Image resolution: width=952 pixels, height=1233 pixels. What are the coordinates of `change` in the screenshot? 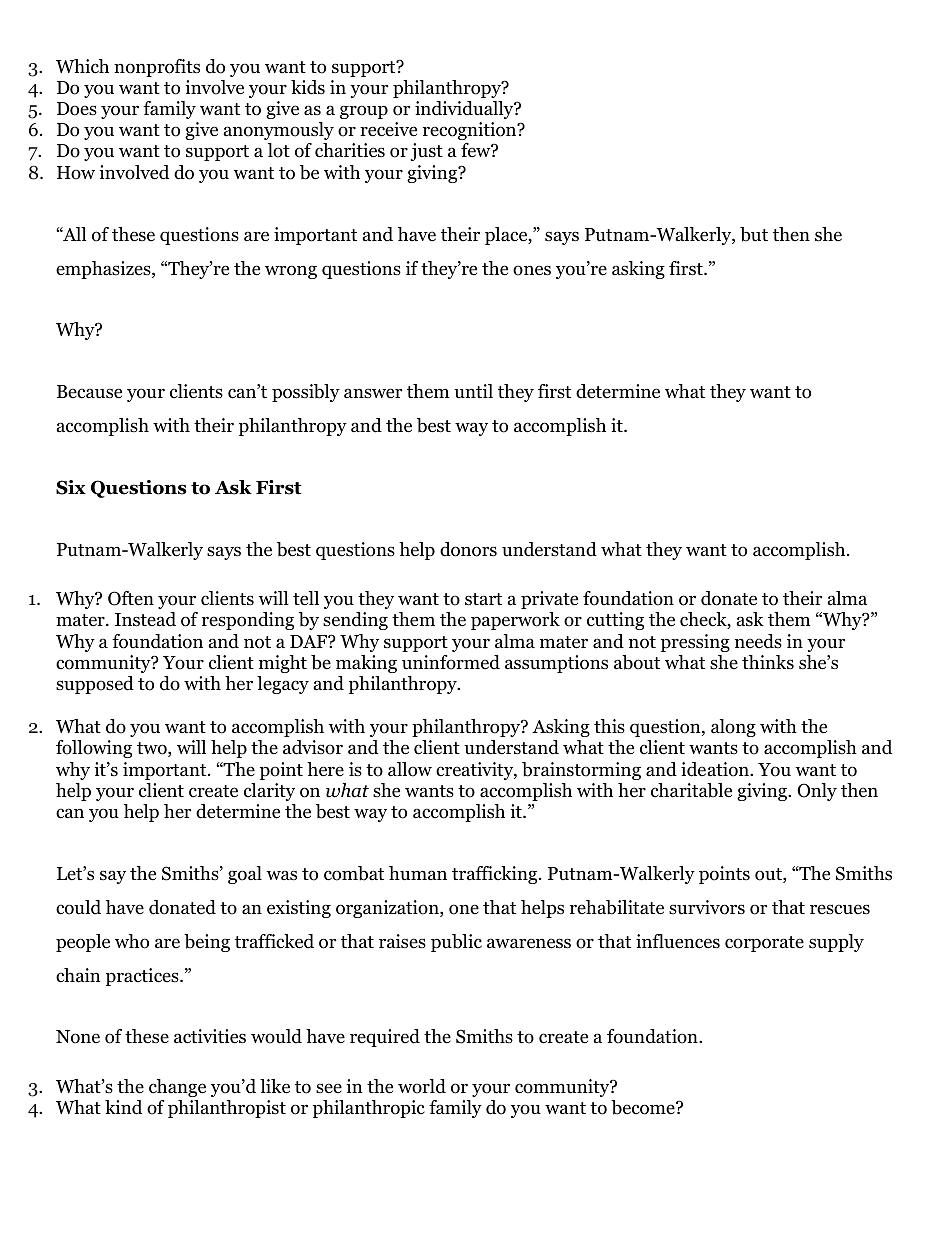 It's located at (177, 1088).
